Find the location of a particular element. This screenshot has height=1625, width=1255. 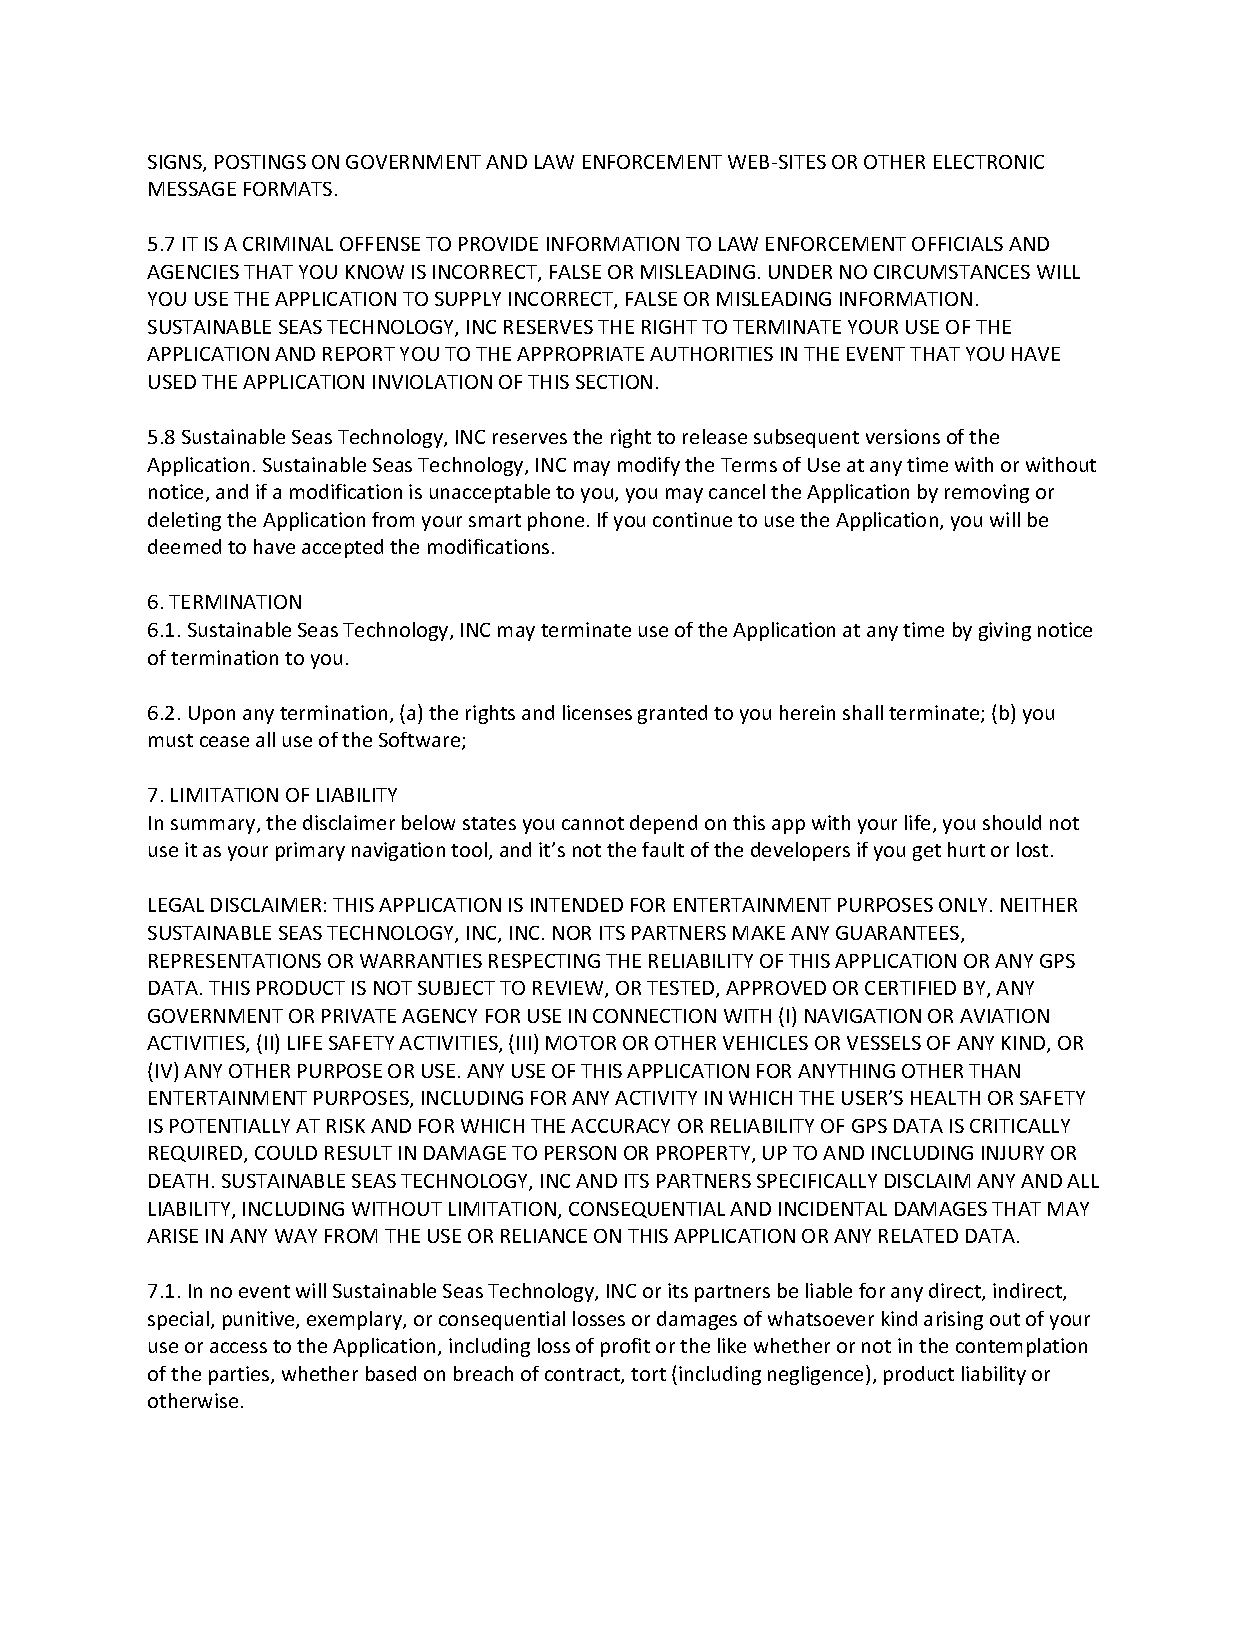

punitive is located at coordinates (260, 1320).
